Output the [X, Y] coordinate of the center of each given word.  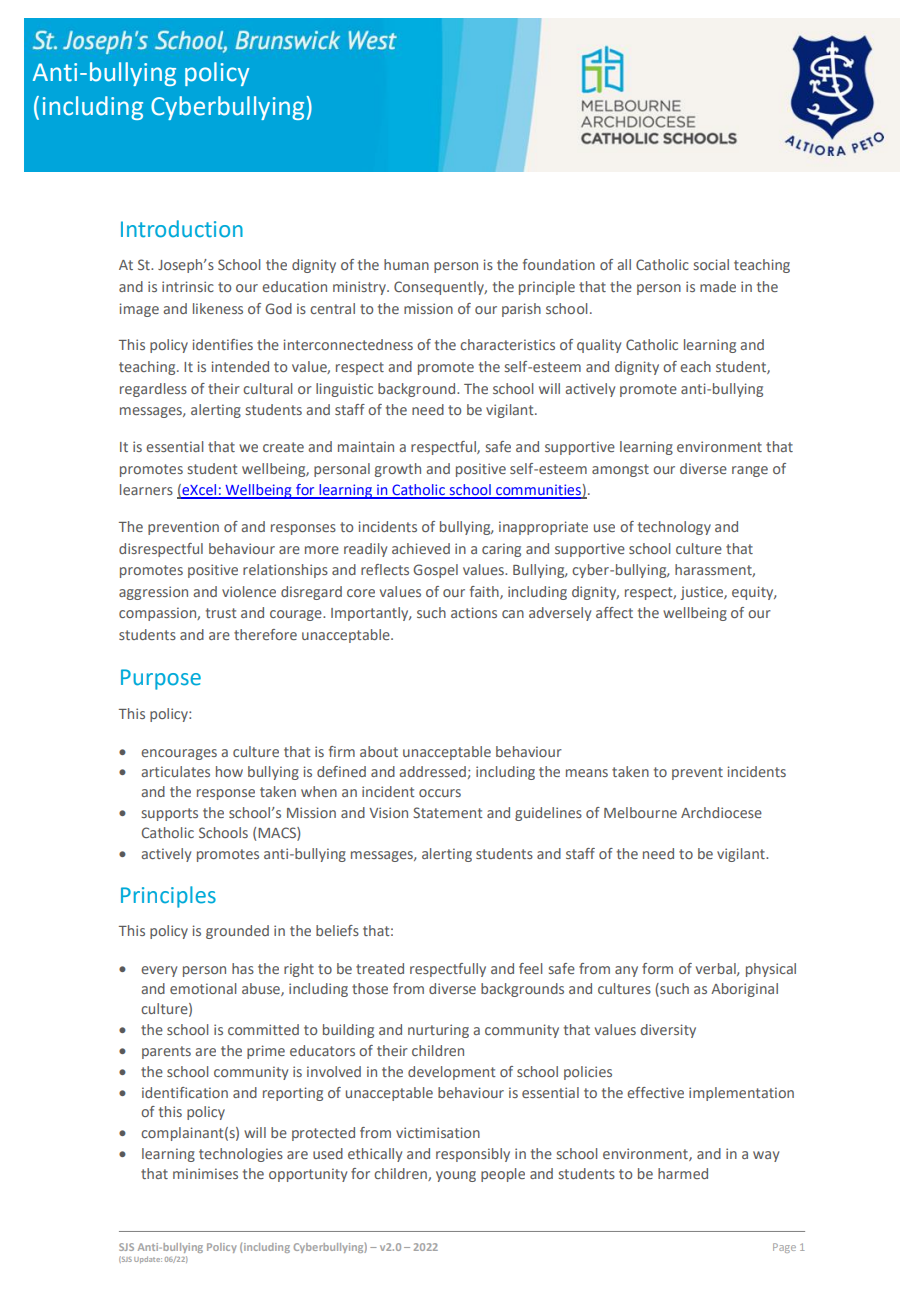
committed [263, 1029]
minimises [205, 1173]
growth [398, 470]
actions [474, 612]
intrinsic [188, 286]
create [283, 447]
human [406, 264]
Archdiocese [721, 812]
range [750, 471]
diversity [668, 1031]
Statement [448, 812]
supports [170, 814]
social [711, 264]
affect [614, 612]
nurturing [438, 1031]
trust [221, 613]
